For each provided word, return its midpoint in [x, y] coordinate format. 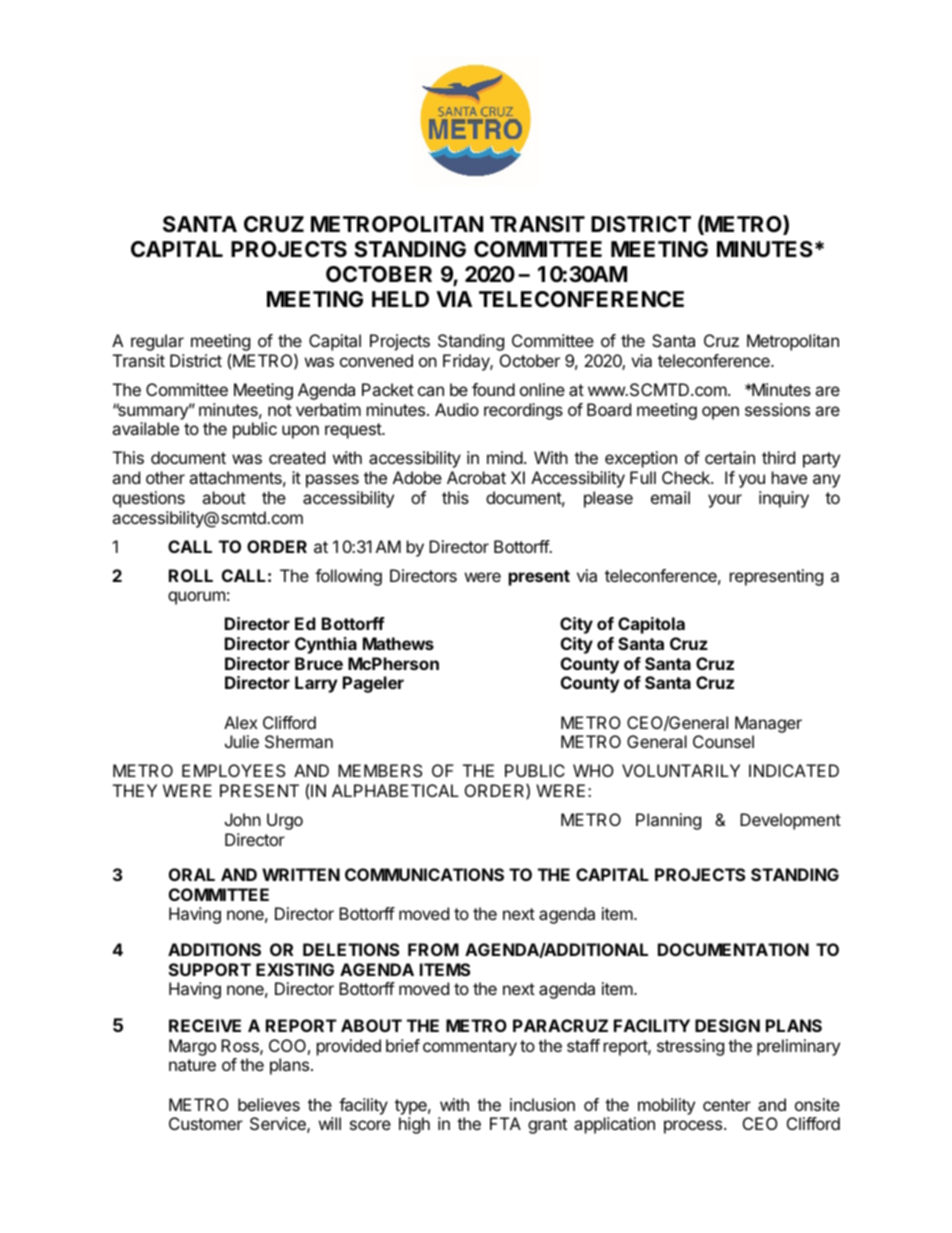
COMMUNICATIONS [424, 874]
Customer [206, 1123]
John [243, 819]
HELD [400, 299]
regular [157, 342]
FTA [505, 1123]
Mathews [398, 643]
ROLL [191, 575]
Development [790, 821]
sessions [777, 409]
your [725, 501]
